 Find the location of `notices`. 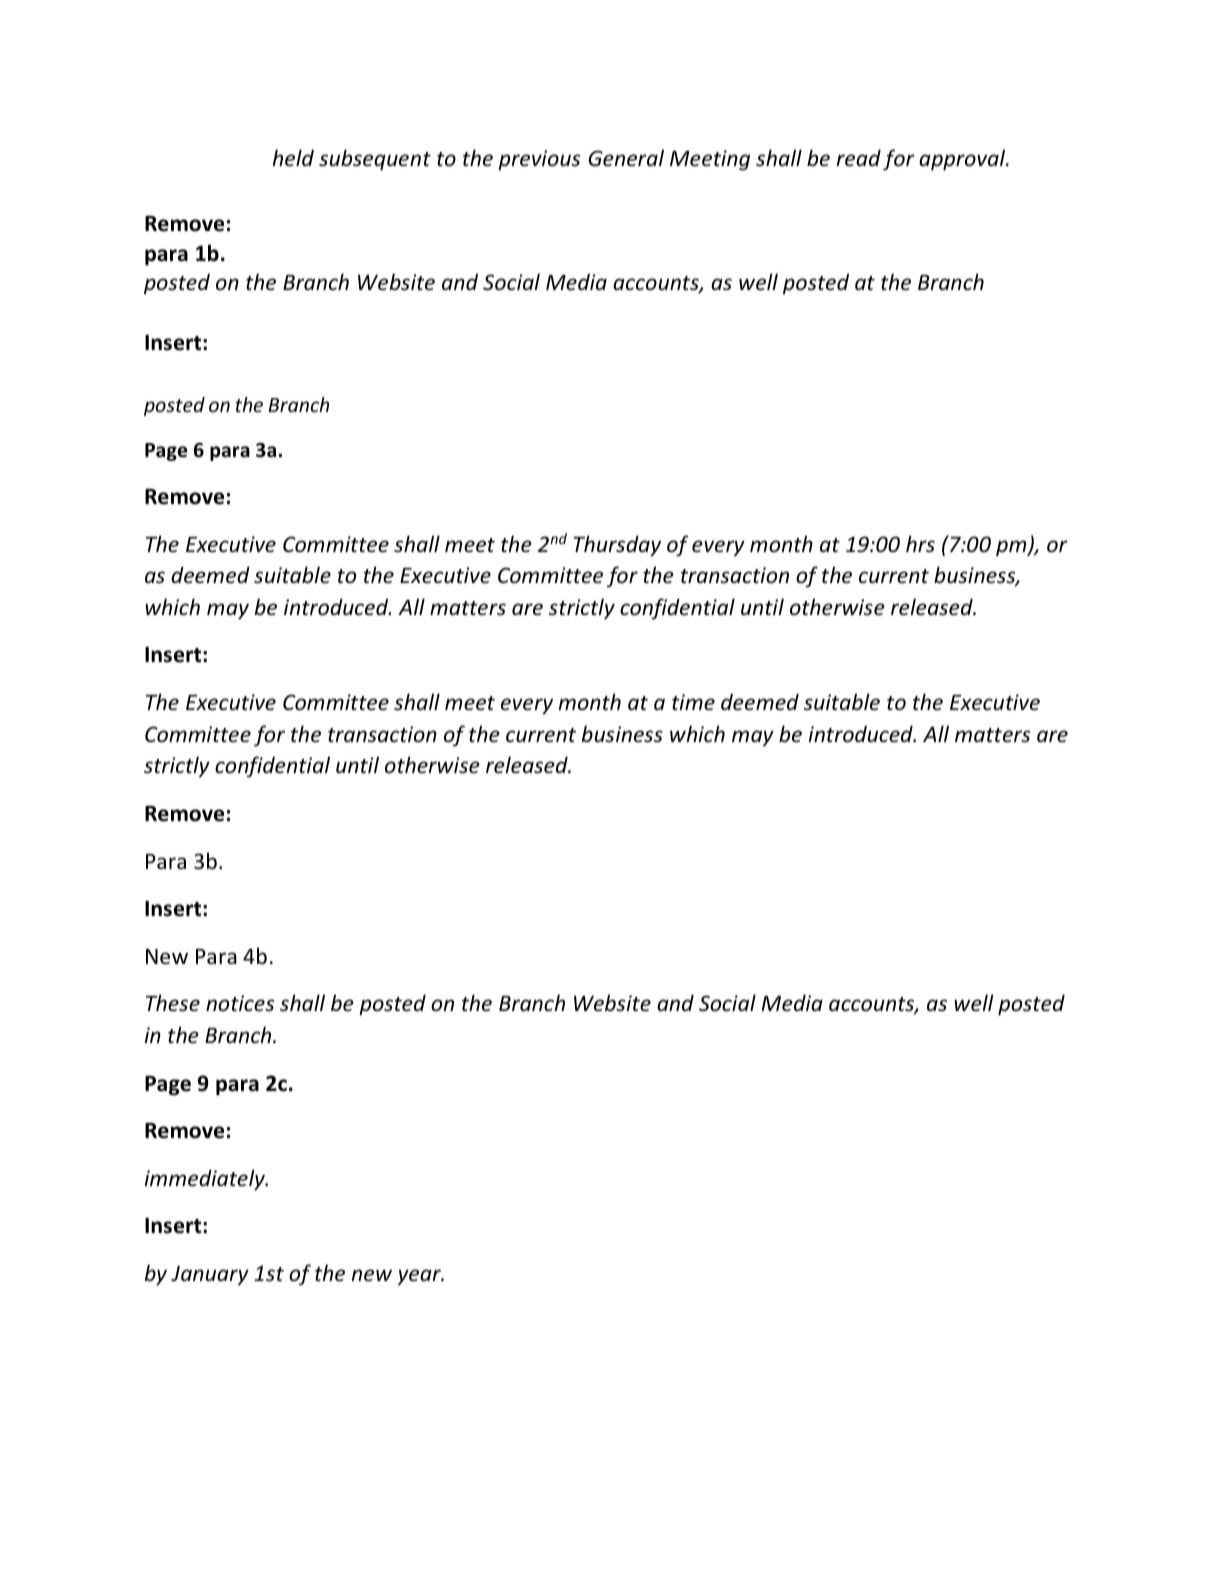

notices is located at coordinates (240, 1003).
